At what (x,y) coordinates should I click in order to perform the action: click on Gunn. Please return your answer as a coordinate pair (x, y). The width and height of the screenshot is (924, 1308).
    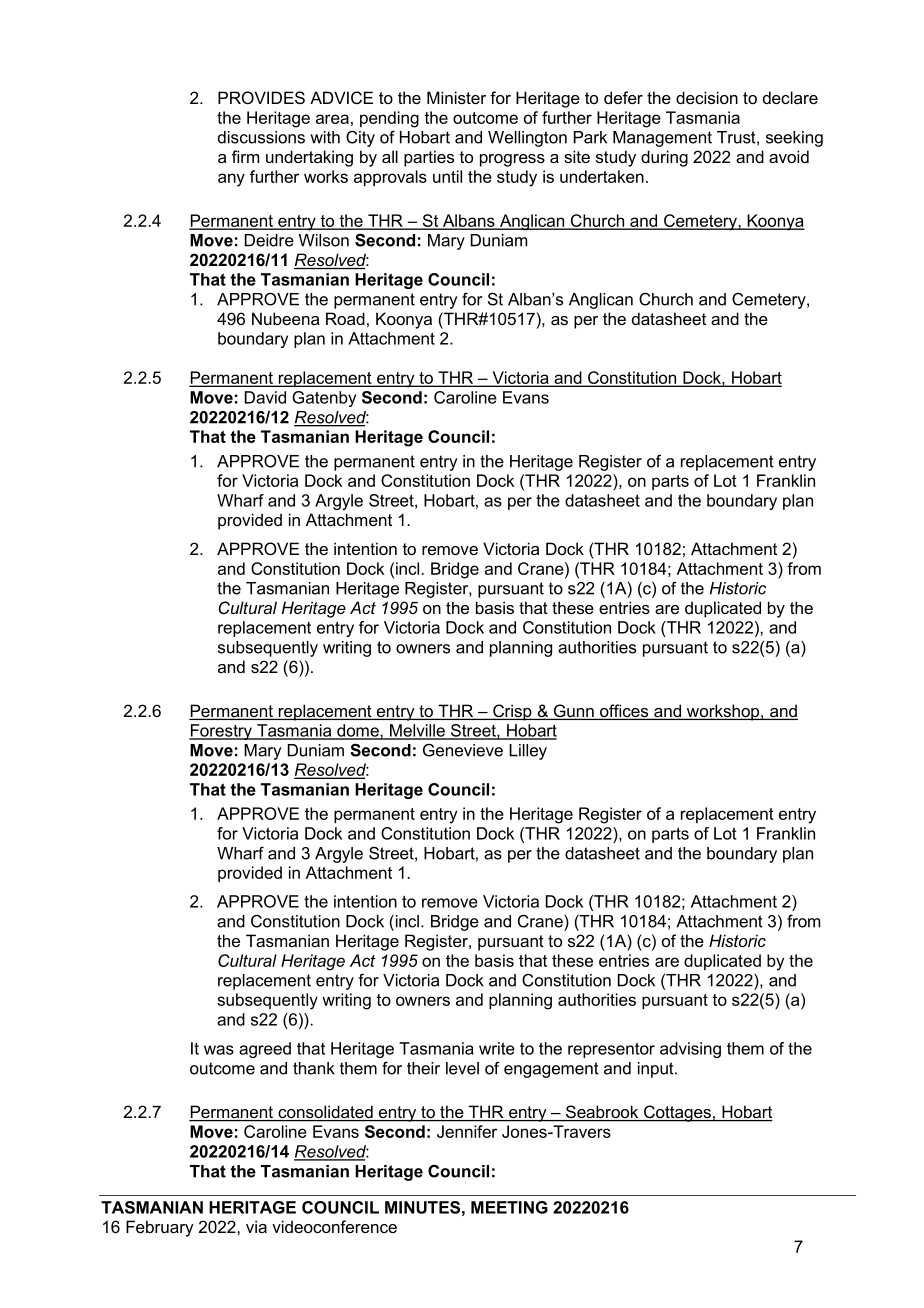
    Looking at the image, I should click on (573, 712).
